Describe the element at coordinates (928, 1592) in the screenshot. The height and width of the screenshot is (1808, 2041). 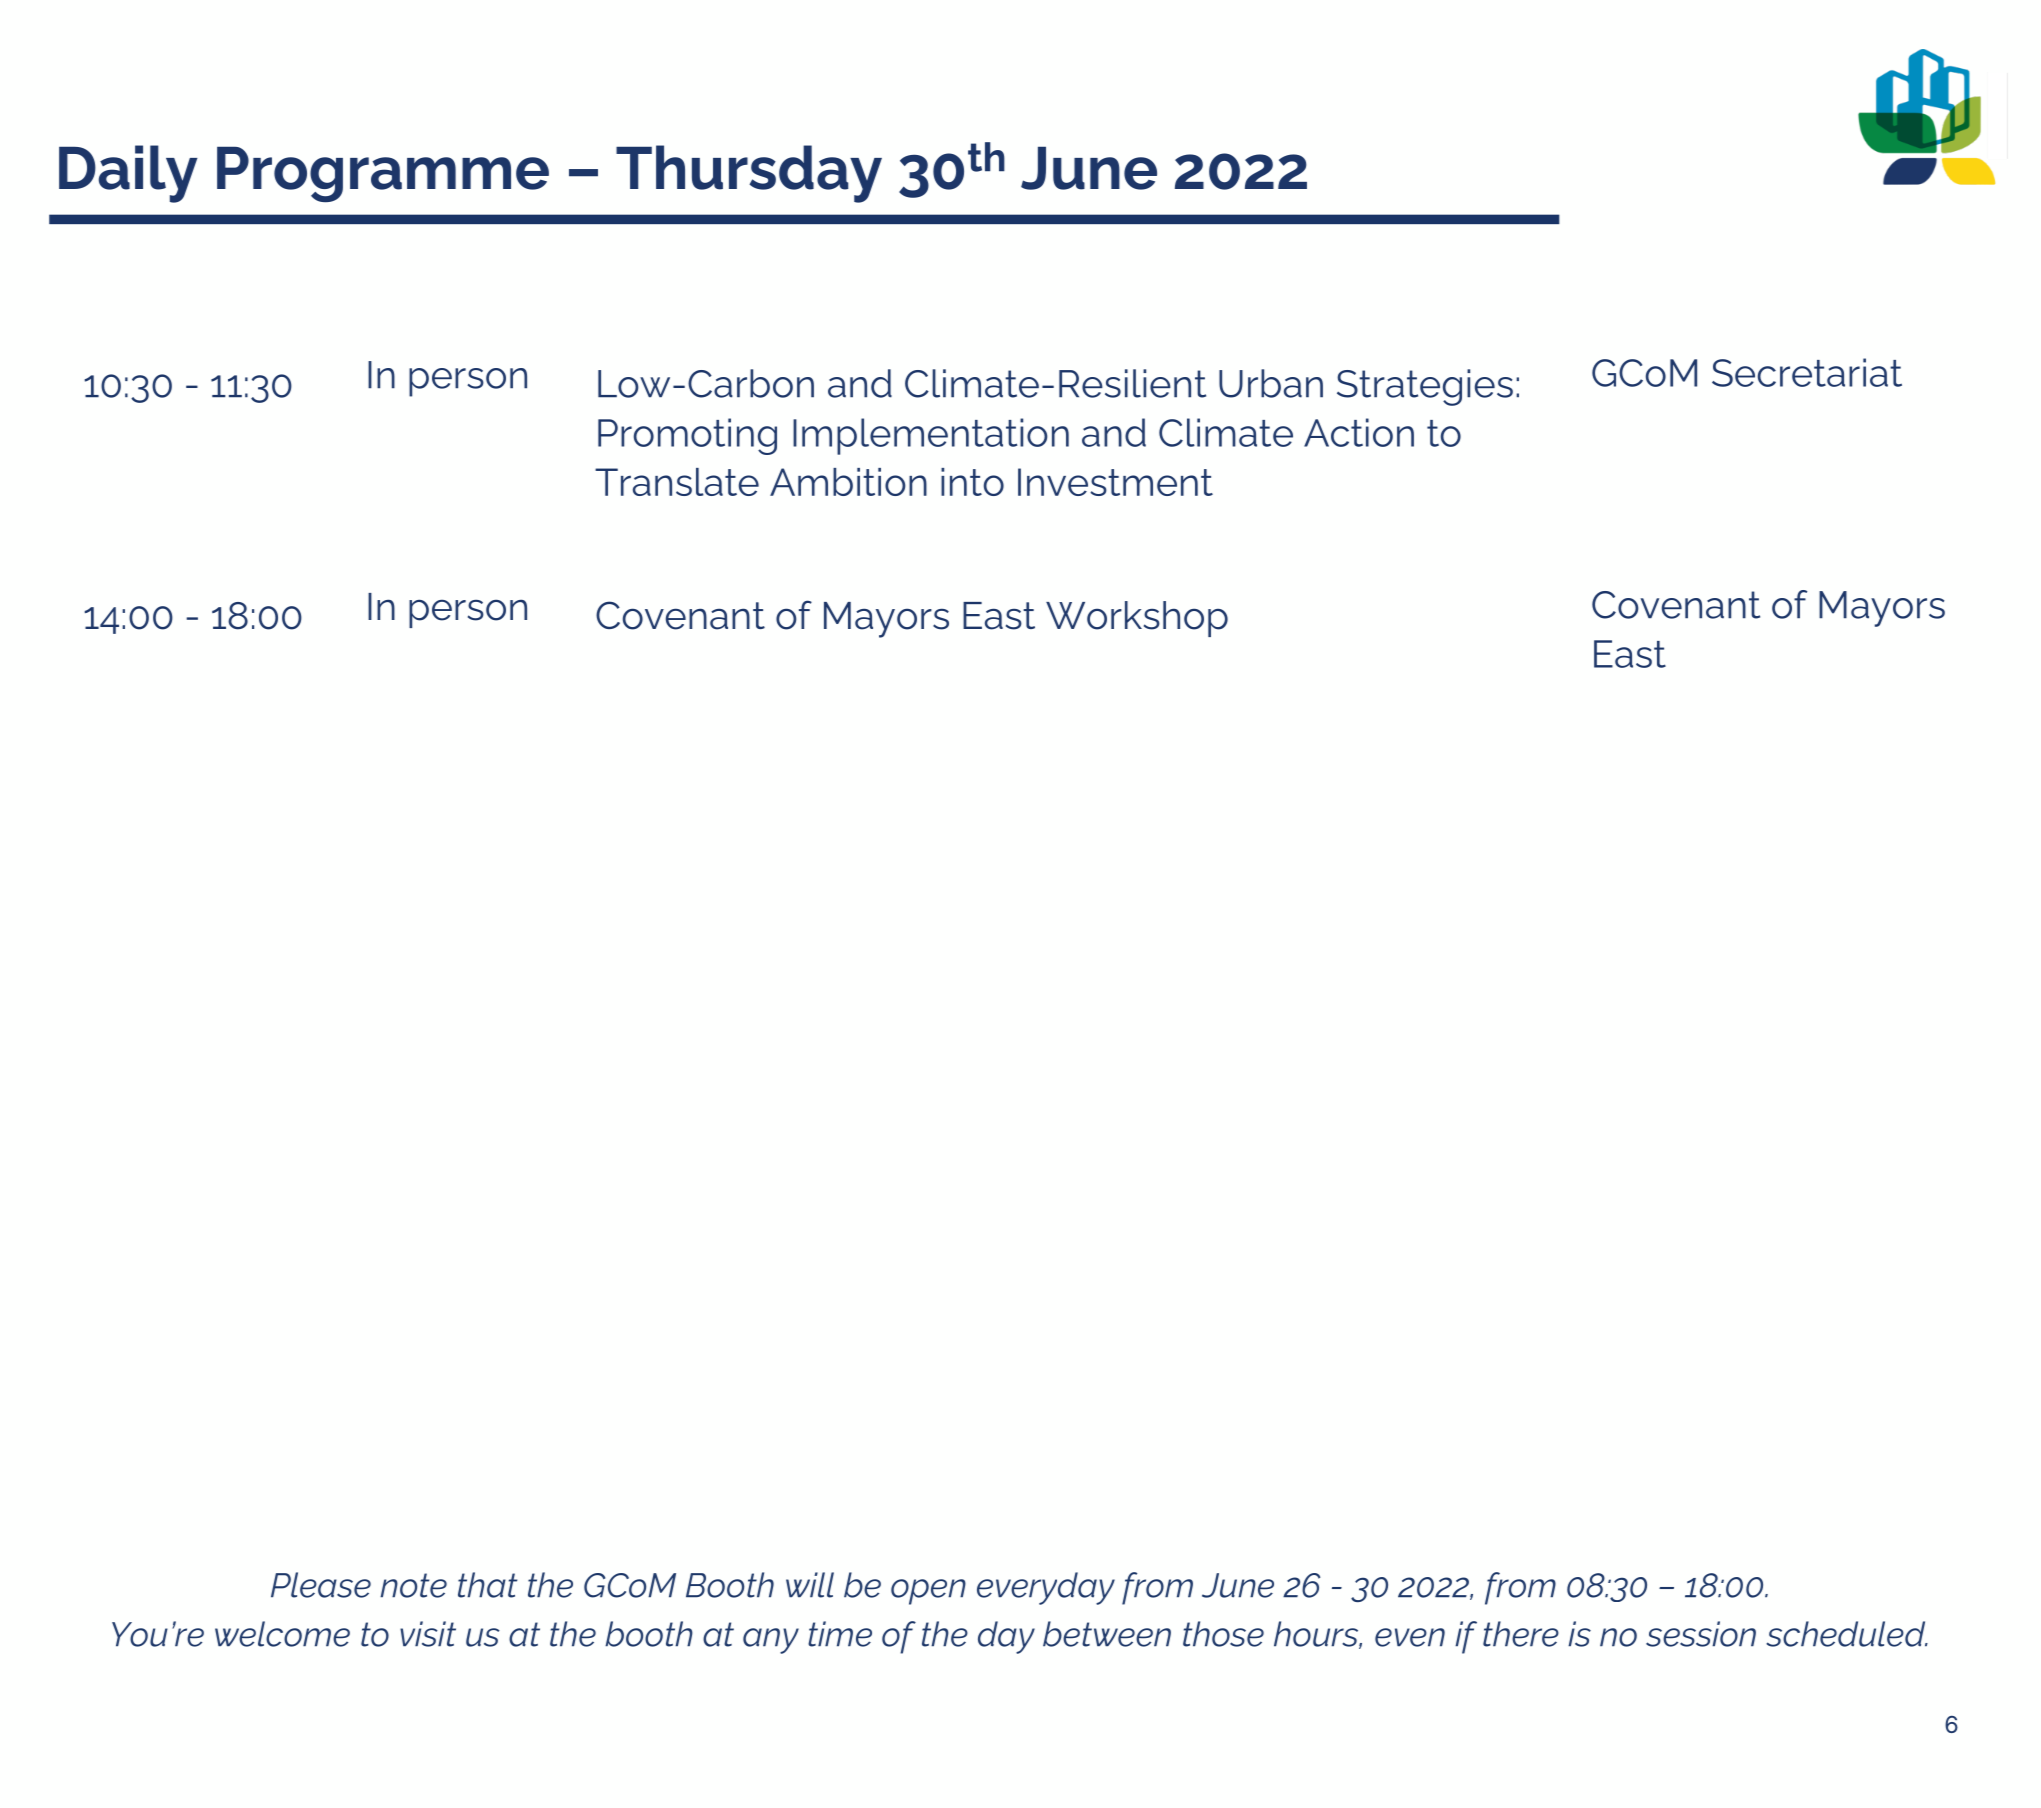
I see `open` at that location.
